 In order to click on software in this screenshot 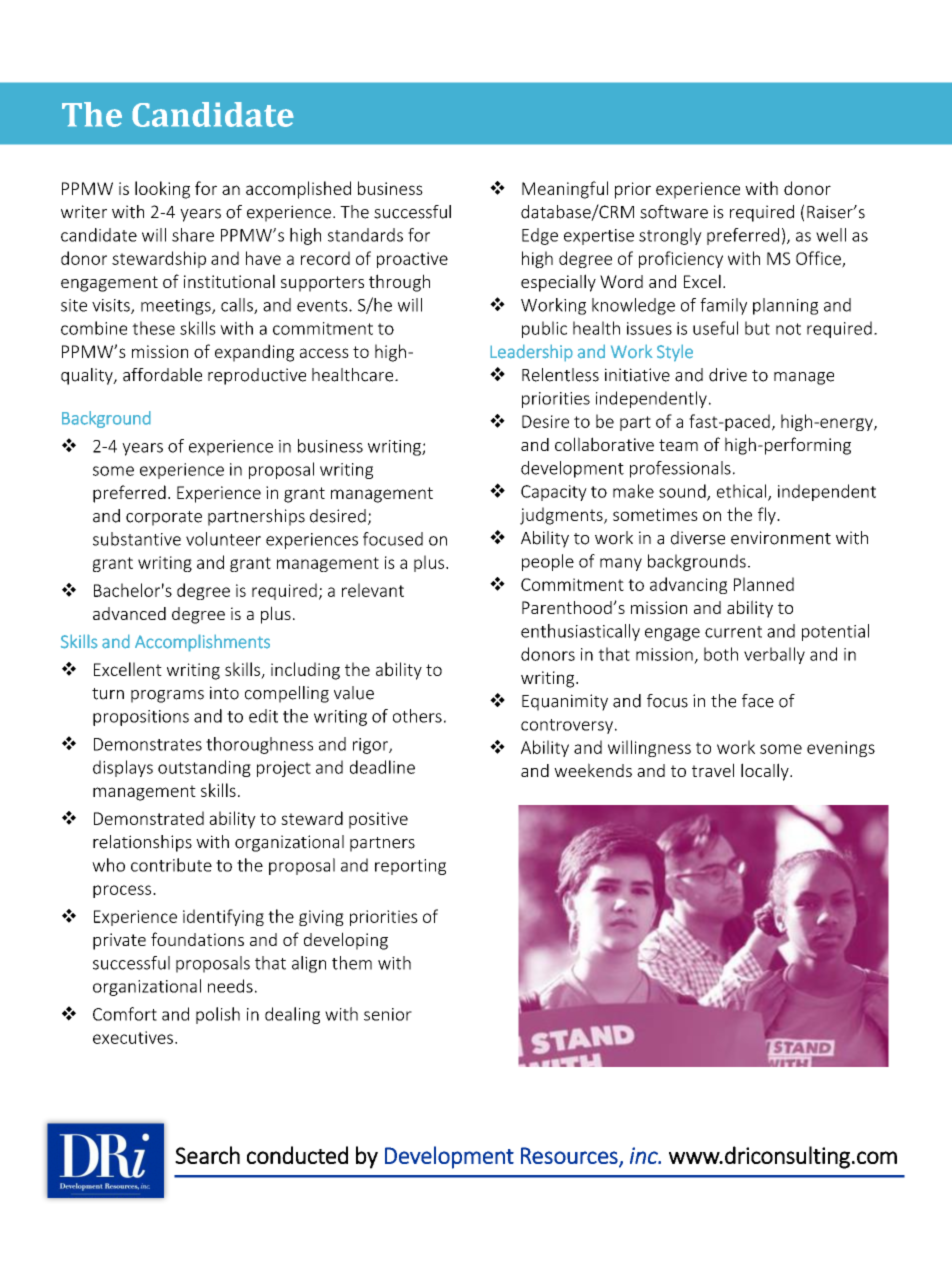, I will do `click(674, 212)`.
